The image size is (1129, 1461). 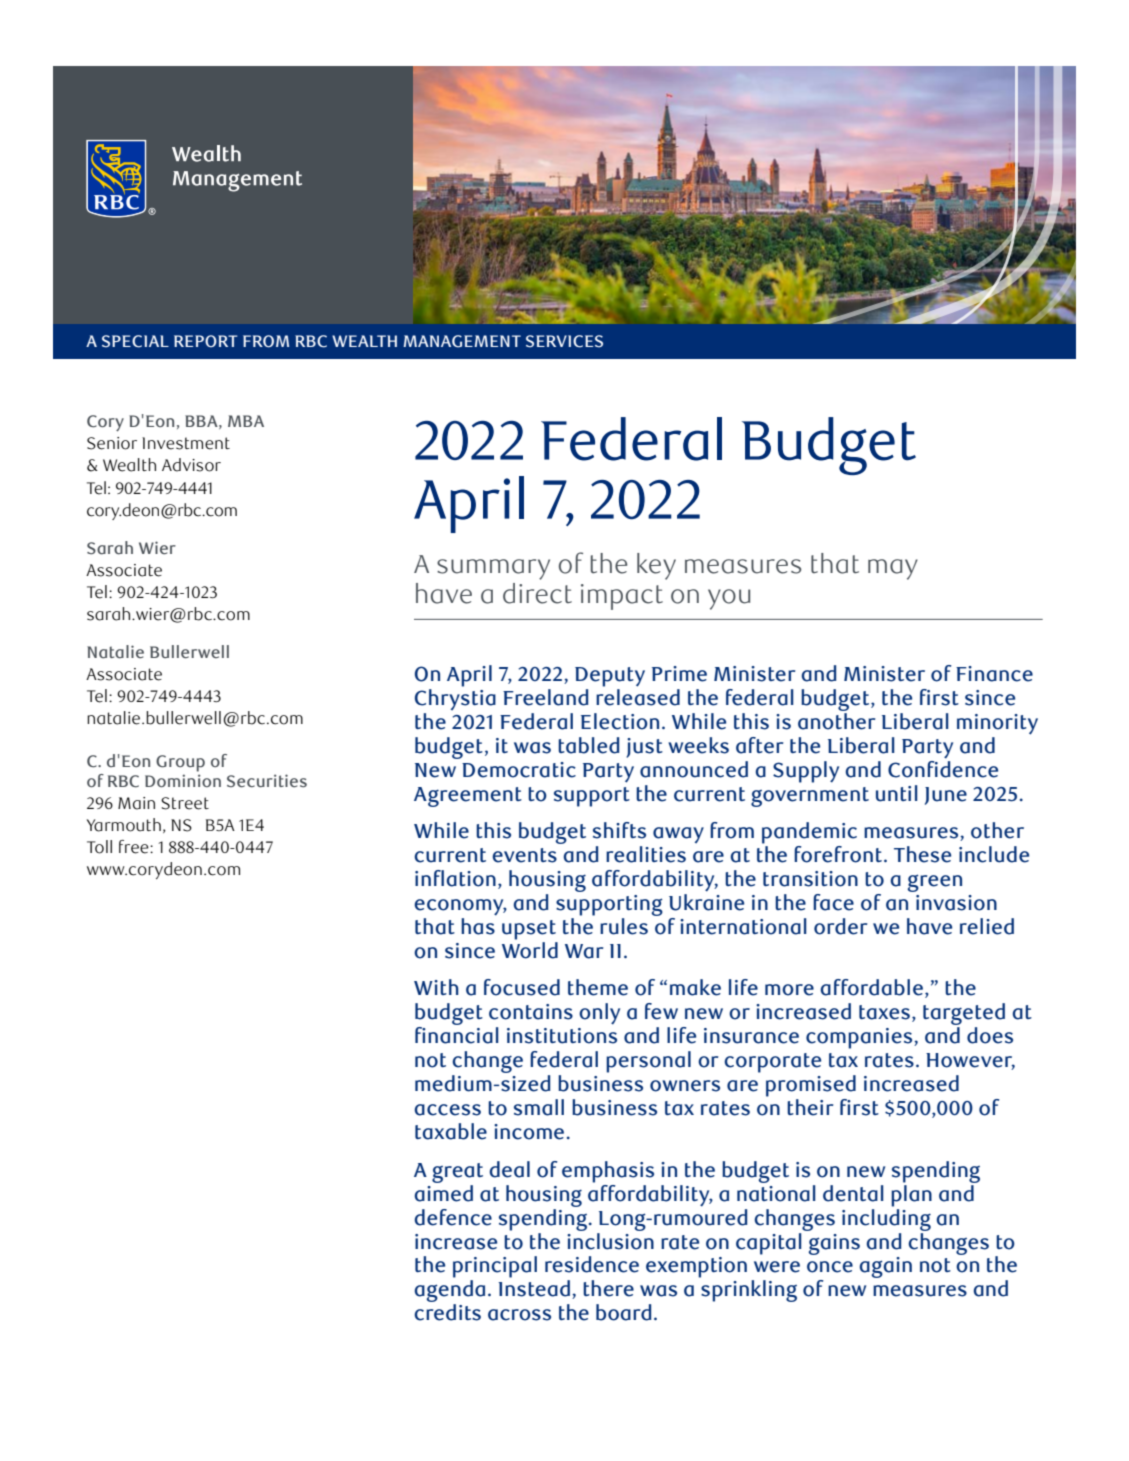 I want to click on Advisor, so click(x=191, y=465).
